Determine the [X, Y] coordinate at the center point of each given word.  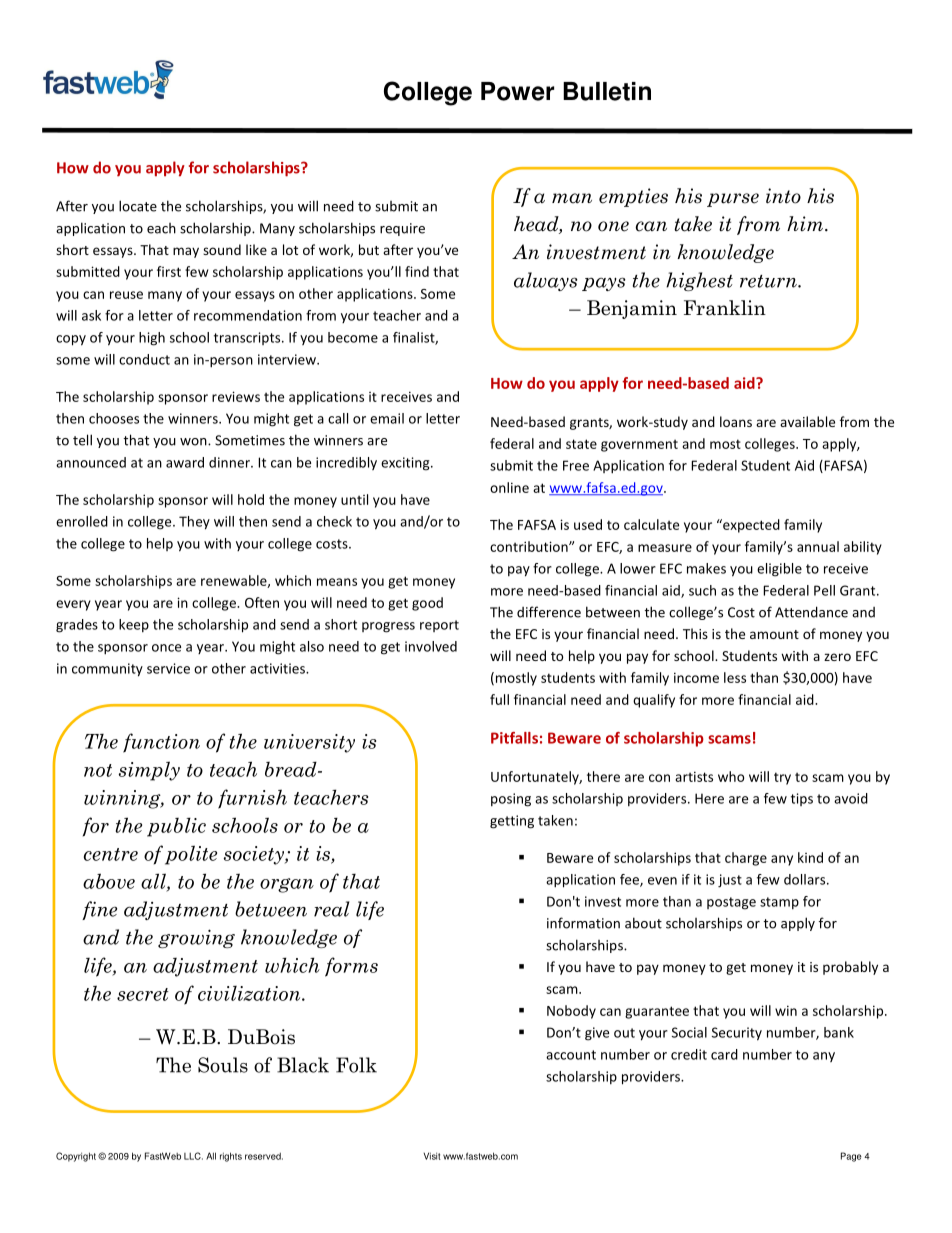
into [783, 196]
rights [231, 1157]
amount [774, 634]
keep [134, 625]
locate [138, 206]
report [439, 626]
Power [517, 91]
